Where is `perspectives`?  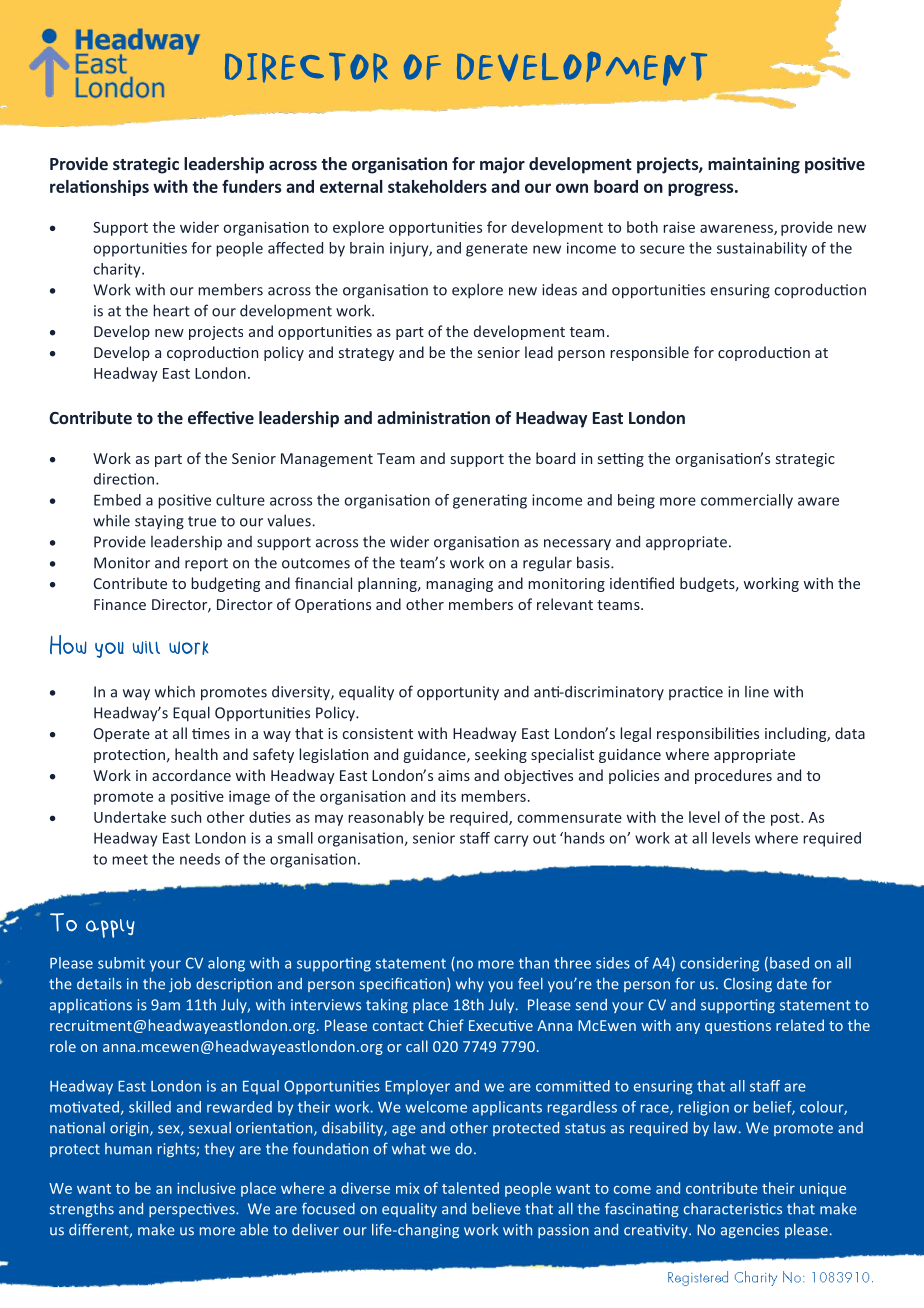
perspectives is located at coordinates (193, 1210).
